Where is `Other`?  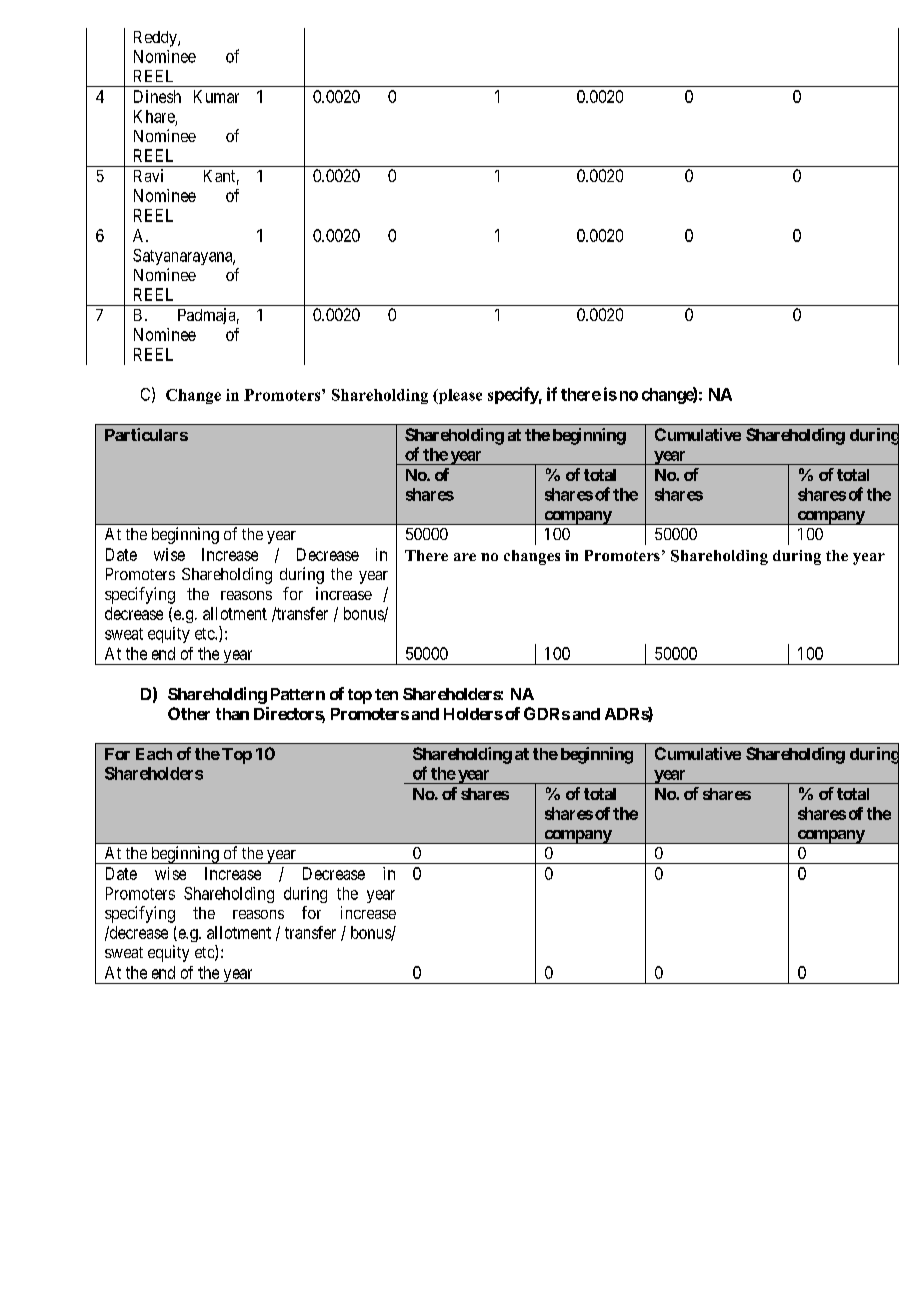
Other is located at coordinates (189, 713).
